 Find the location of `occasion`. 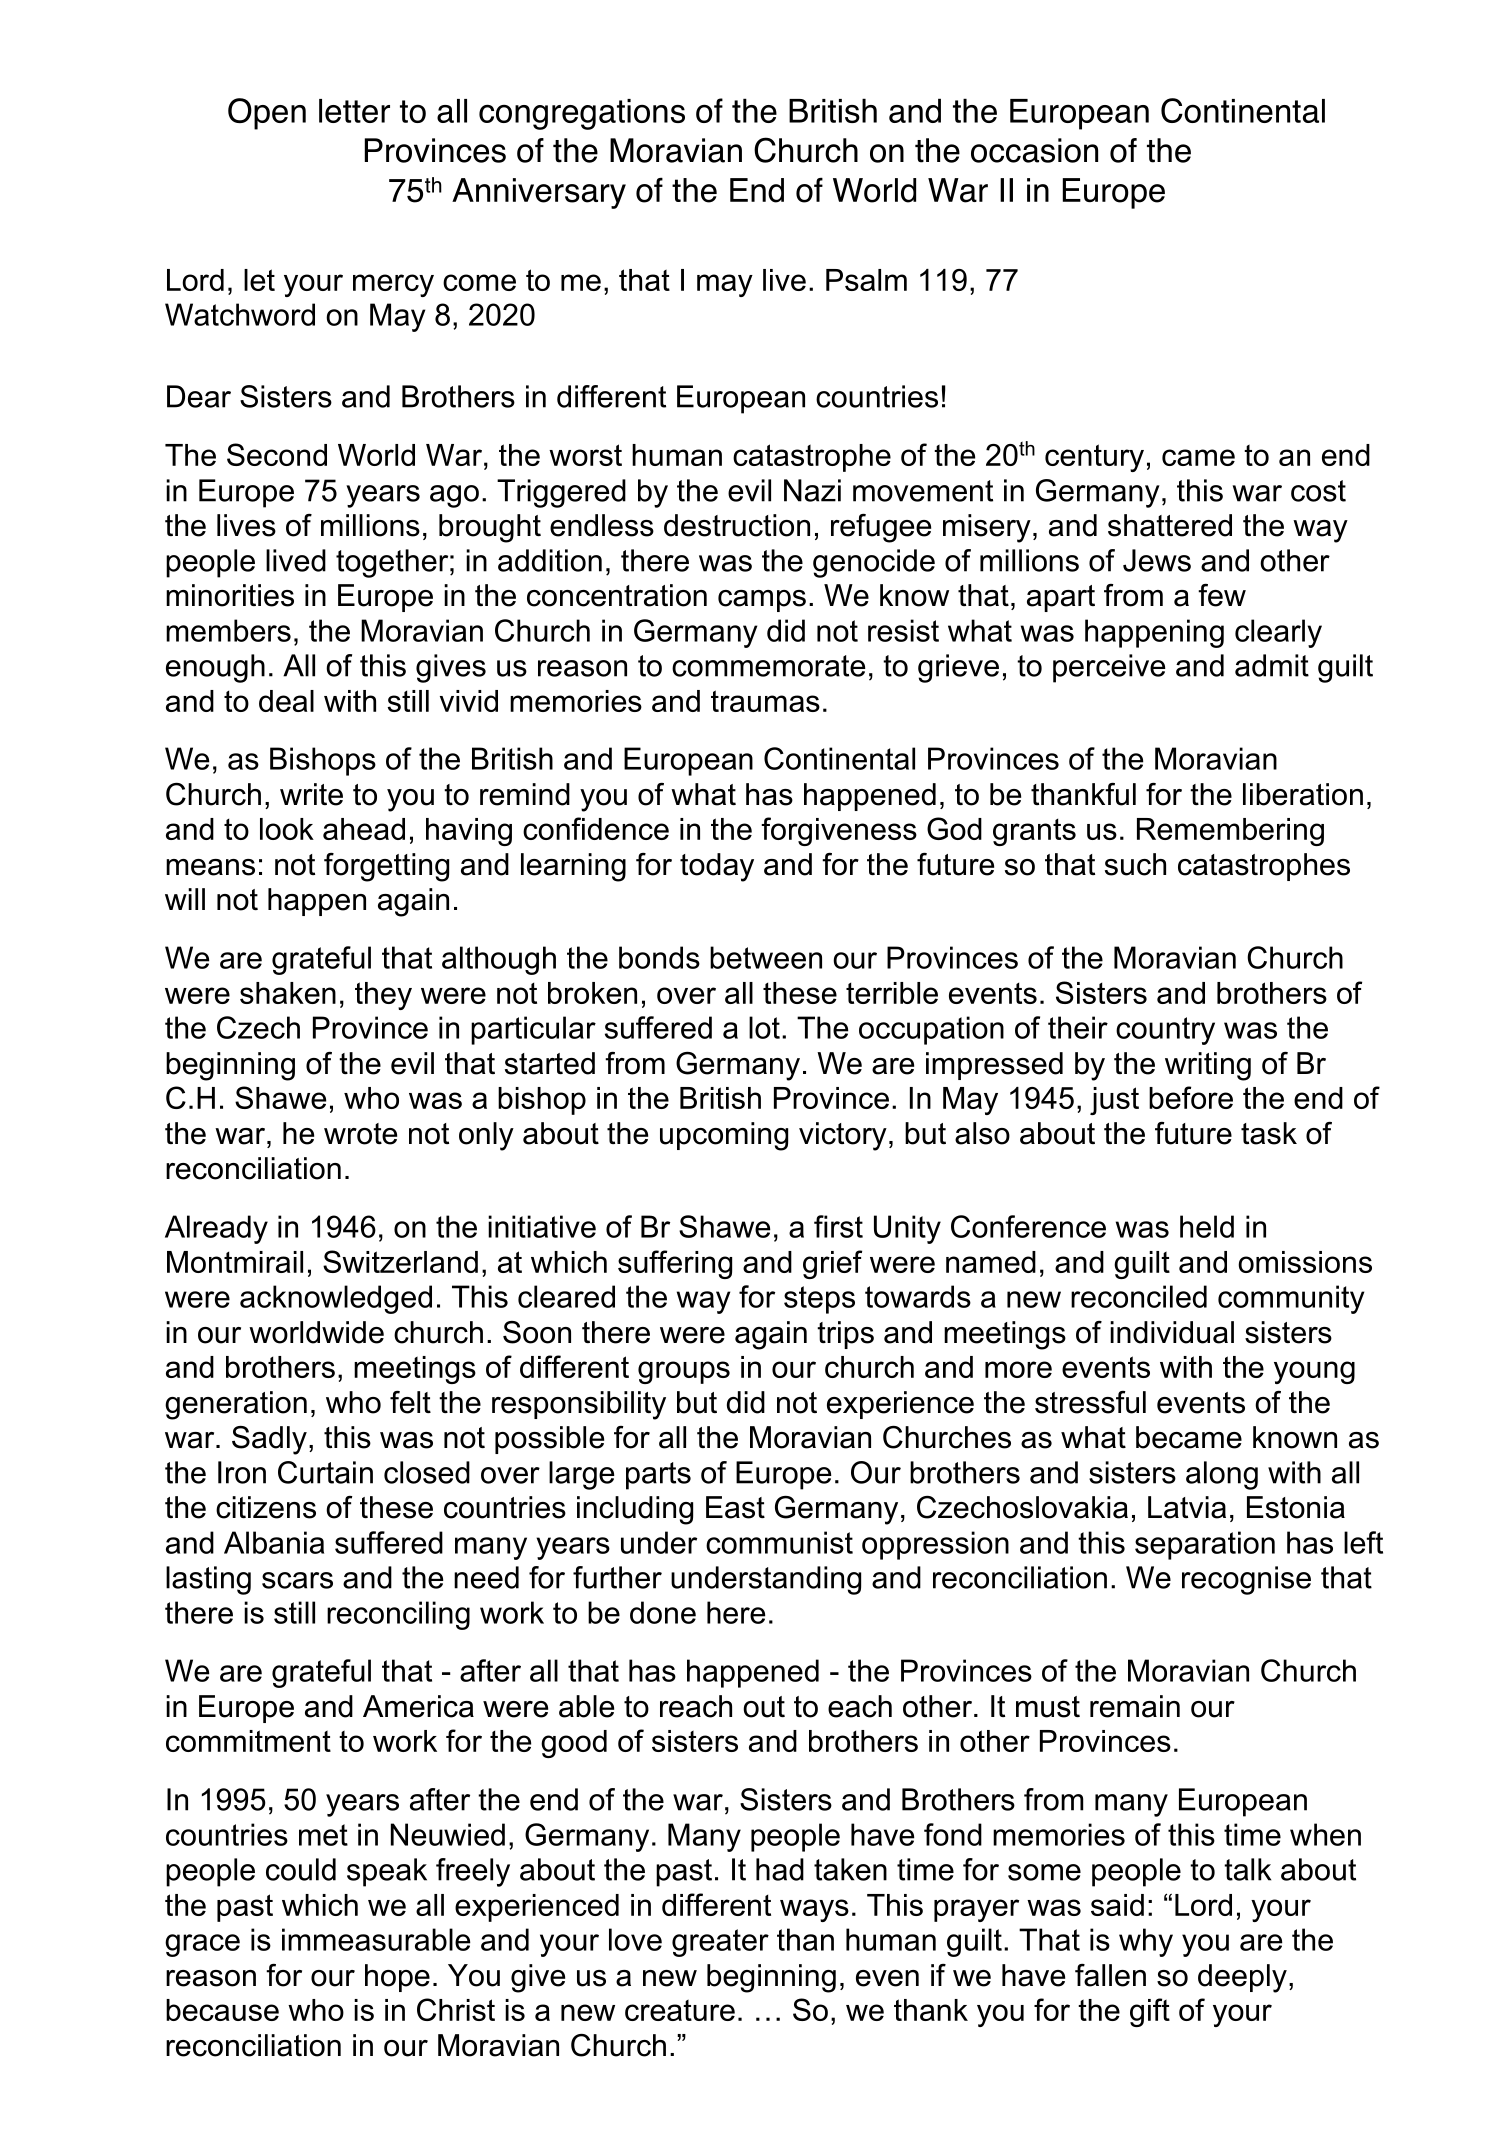

occasion is located at coordinates (1034, 150).
